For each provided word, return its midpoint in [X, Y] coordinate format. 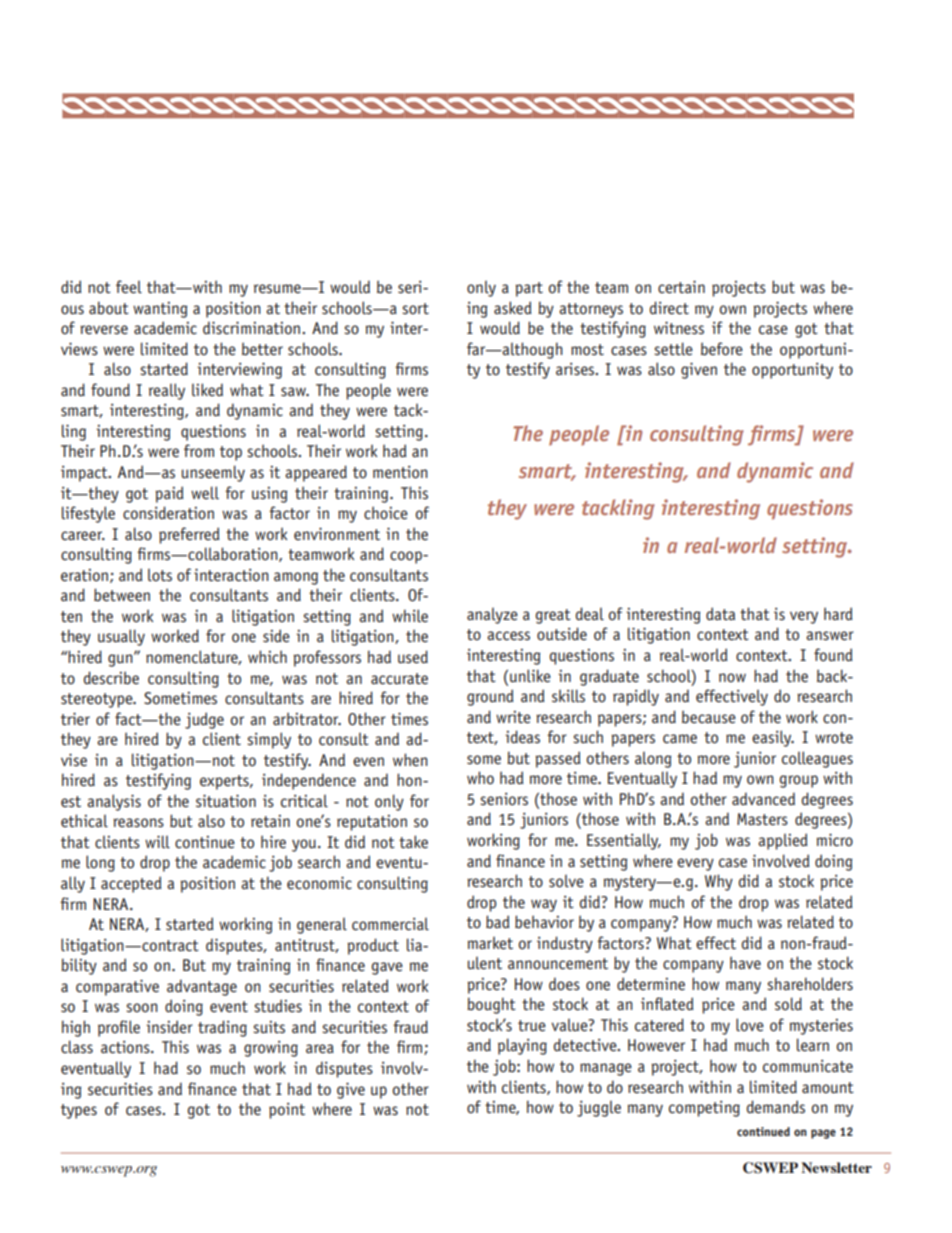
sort [415, 309]
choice [386, 513]
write [513, 717]
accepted [131, 884]
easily [773, 738]
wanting [160, 310]
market [490, 943]
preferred [189, 535]
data [720, 613]
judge [204, 720]
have [745, 963]
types [79, 1111]
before [722, 349]
